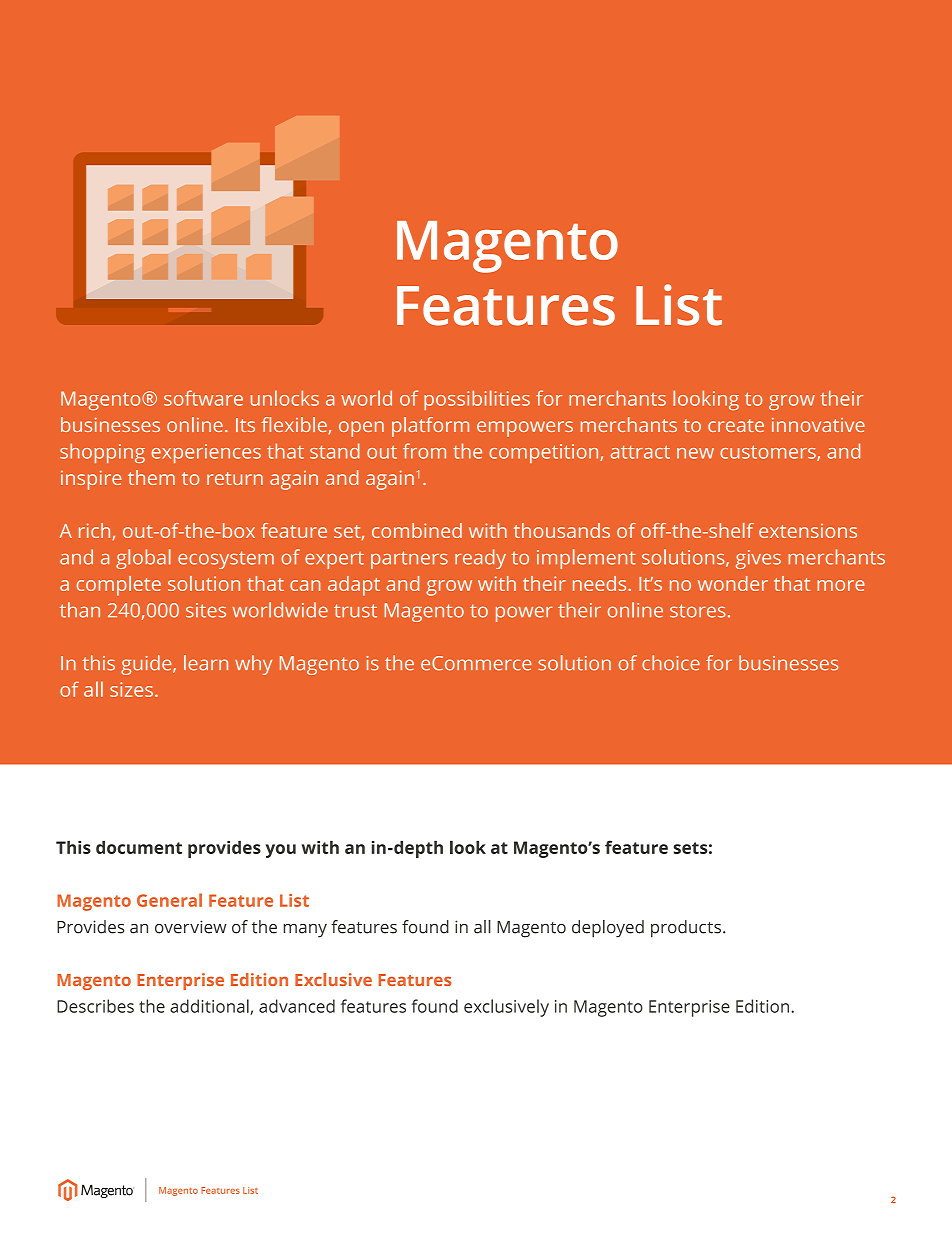 The width and height of the screenshot is (952, 1233). I want to click on global, so click(143, 559).
